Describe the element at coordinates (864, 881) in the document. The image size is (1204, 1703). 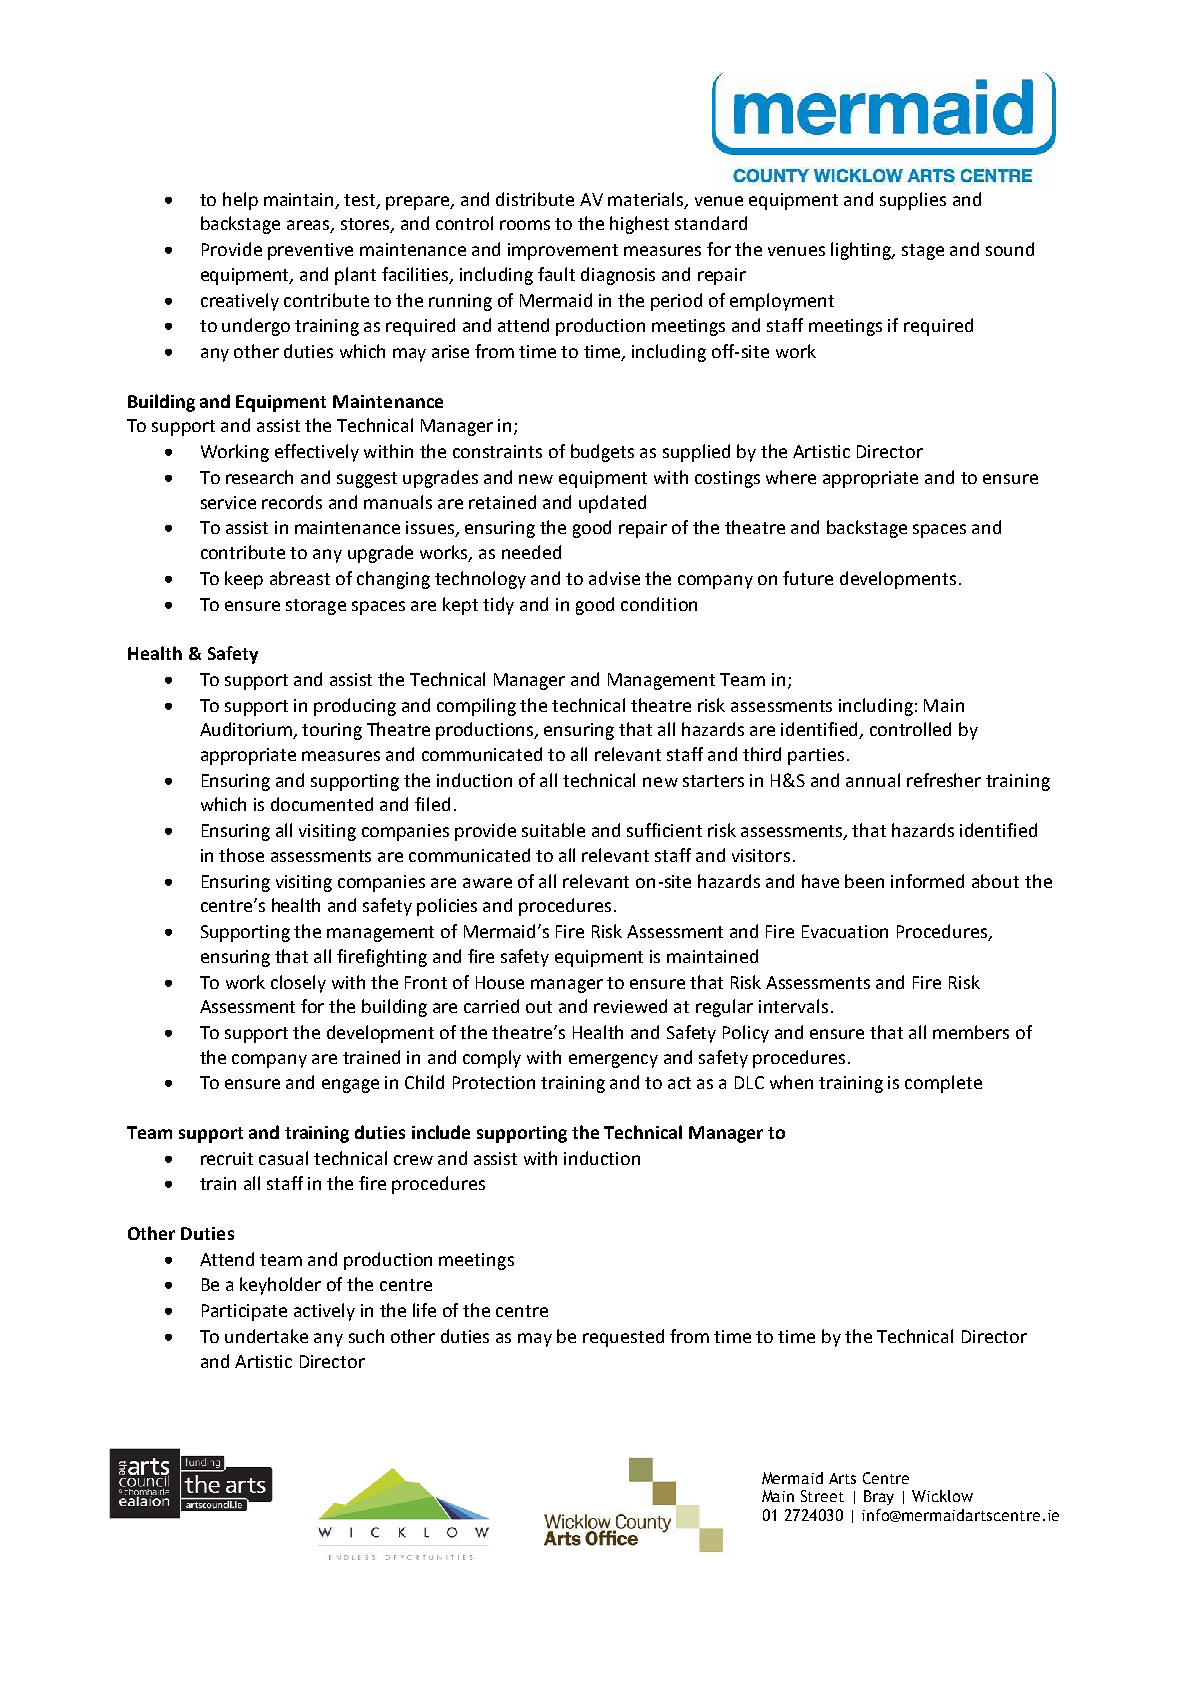
I see `been` at that location.
